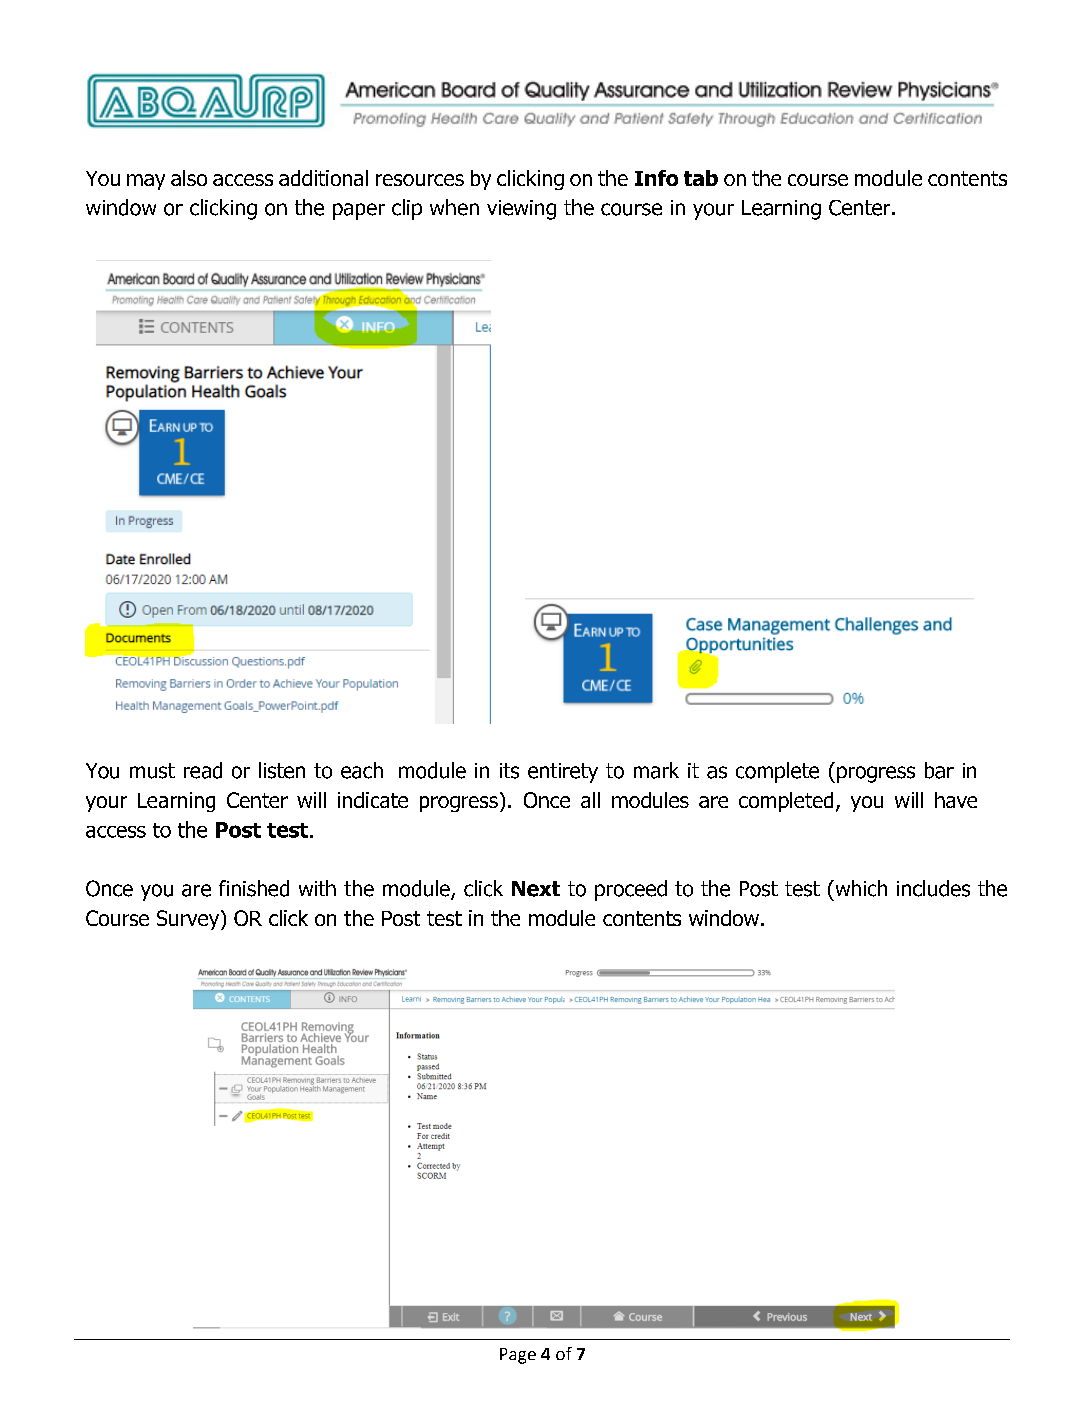  Describe the element at coordinates (939, 770) in the page. I see `bar` at that location.
